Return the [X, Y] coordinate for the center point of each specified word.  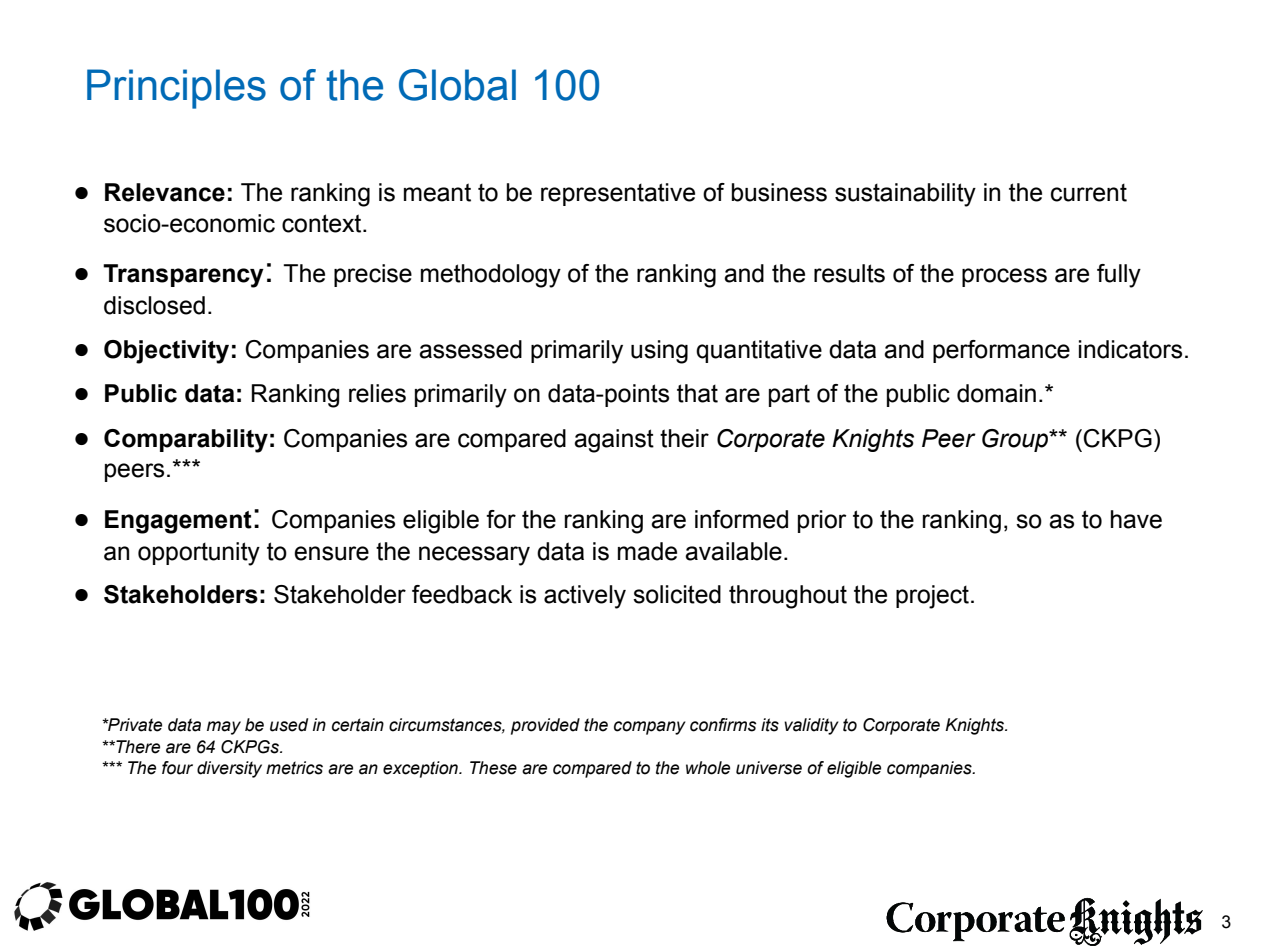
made [647, 551]
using [659, 352]
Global [457, 85]
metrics [294, 768]
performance [1001, 351]
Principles [176, 89]
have [1136, 519]
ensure [331, 553]
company [650, 728]
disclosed [154, 305]
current [1089, 193]
